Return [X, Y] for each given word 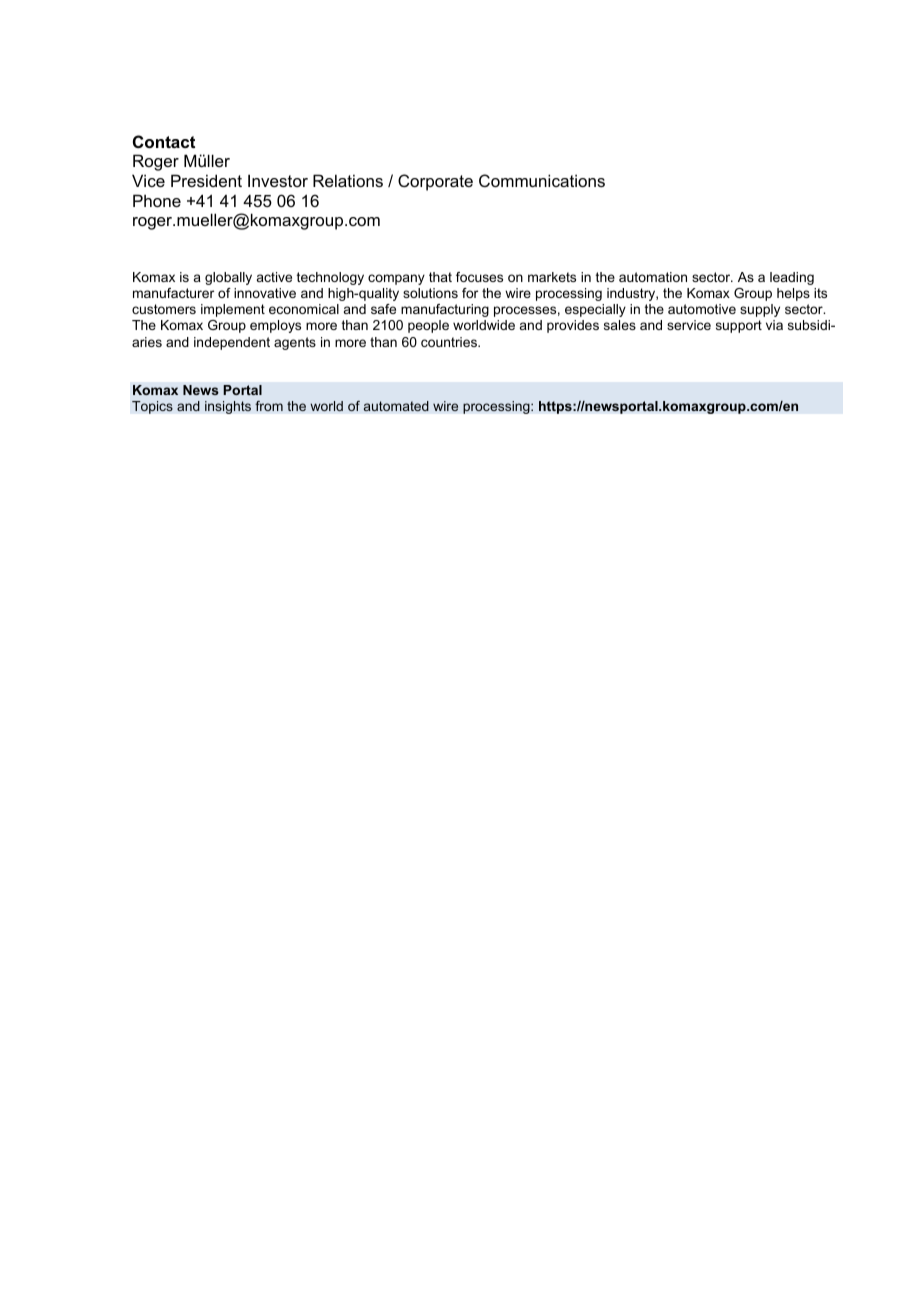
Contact [164, 141]
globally [228, 278]
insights [228, 407]
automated [396, 406]
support [739, 326]
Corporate [435, 182]
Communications [542, 180]
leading [792, 278]
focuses [479, 277]
